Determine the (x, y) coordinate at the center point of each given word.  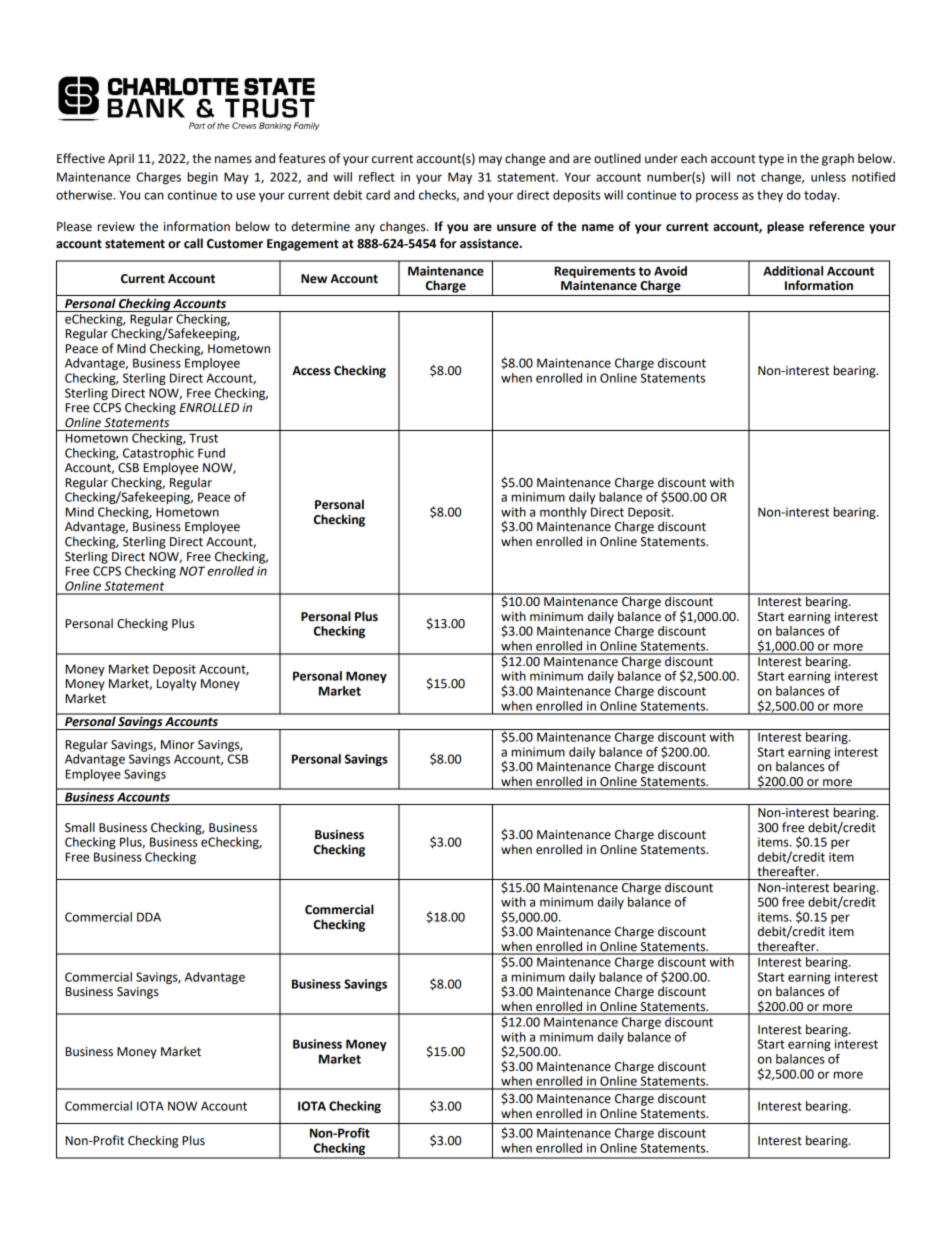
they (770, 196)
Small (80, 827)
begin (203, 178)
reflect (377, 177)
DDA (149, 917)
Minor (178, 745)
